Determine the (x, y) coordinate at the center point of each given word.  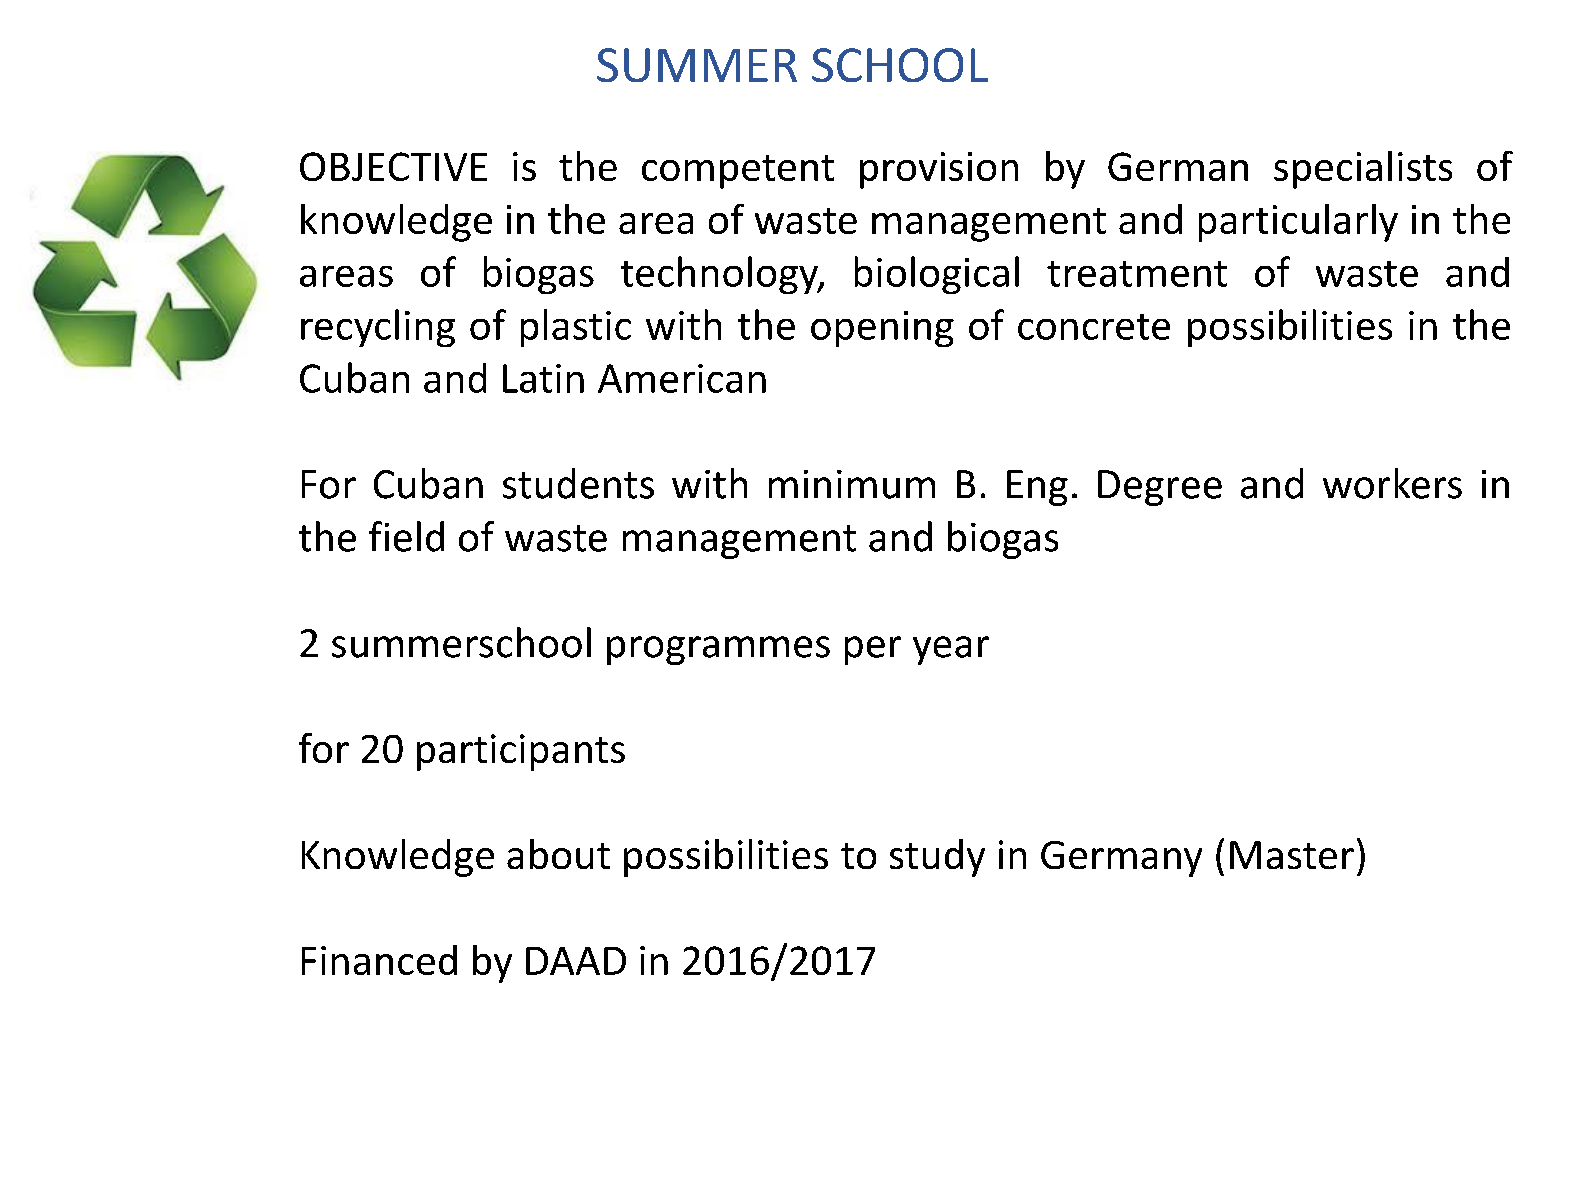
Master (1292, 855)
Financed (379, 960)
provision (939, 170)
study (937, 858)
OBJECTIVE (393, 166)
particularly (1298, 223)
